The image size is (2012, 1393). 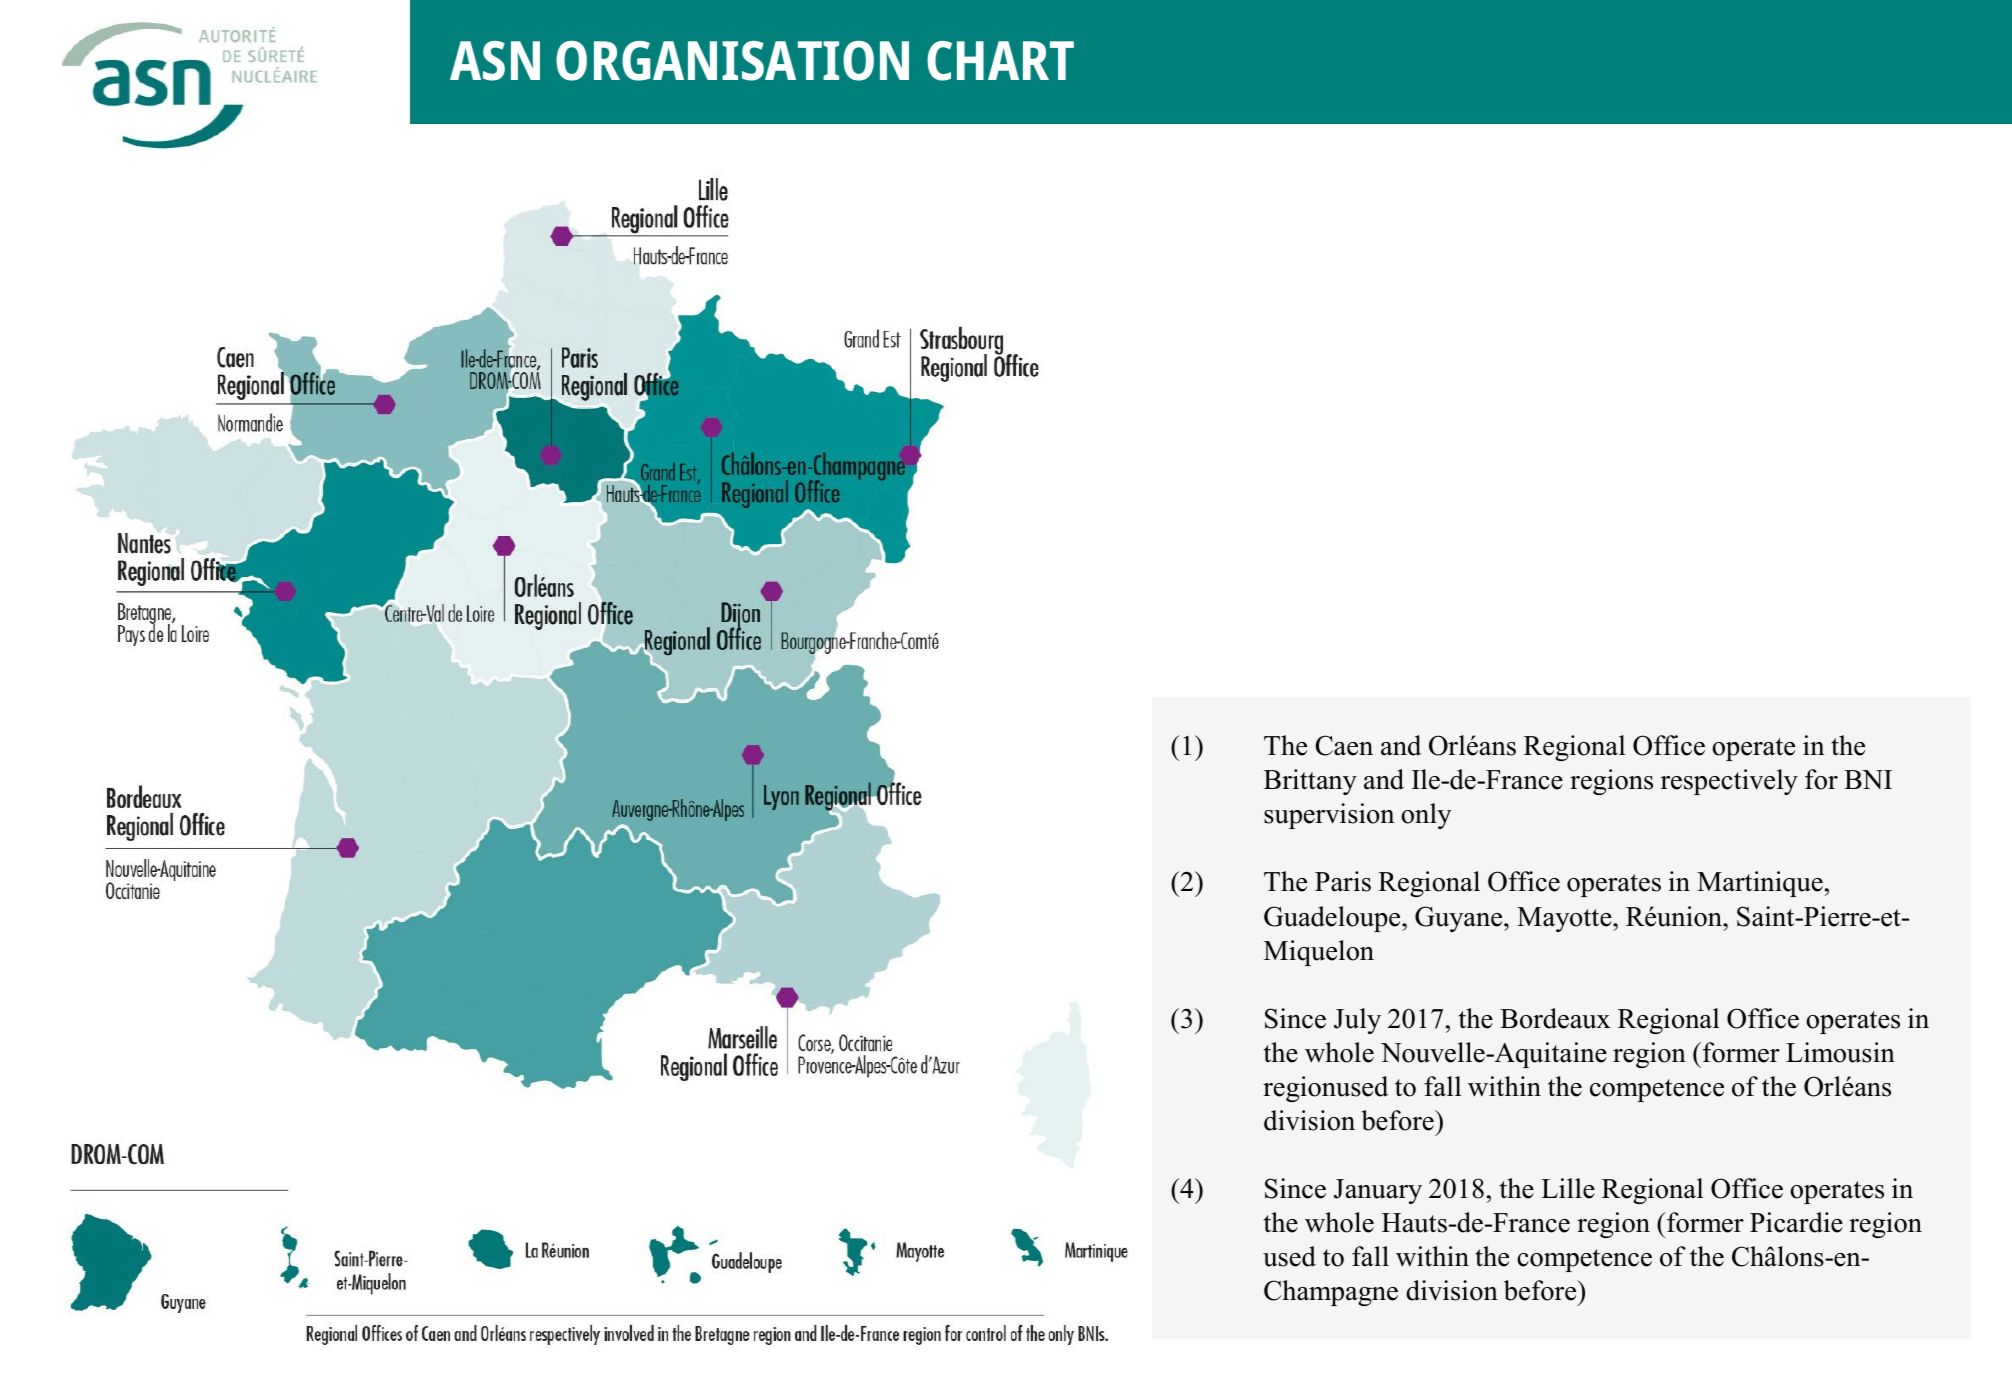 I want to click on respectively, so click(x=1729, y=782).
